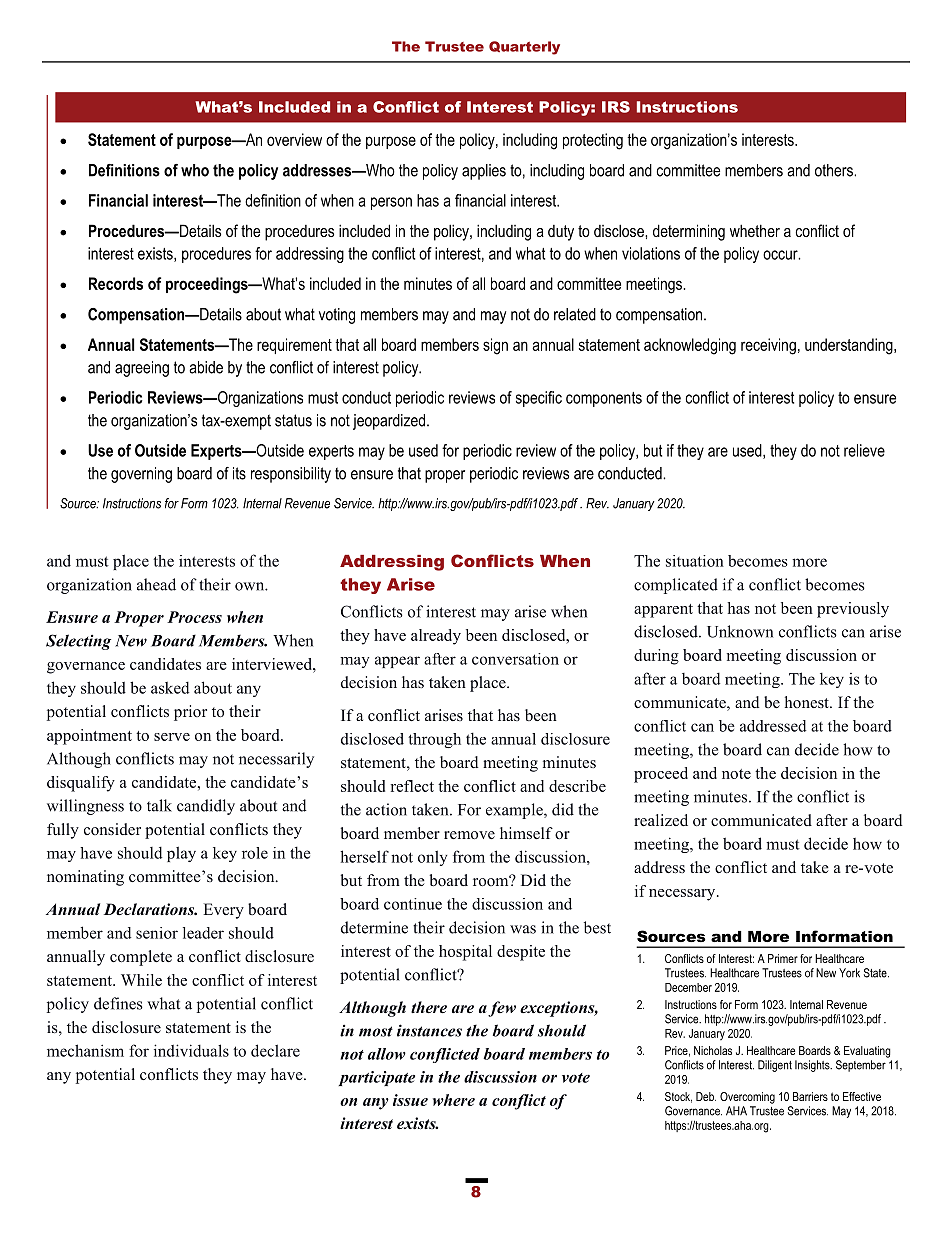 This image has width=952, height=1233. What do you see at coordinates (835, 170) in the image?
I see `others` at bounding box center [835, 170].
